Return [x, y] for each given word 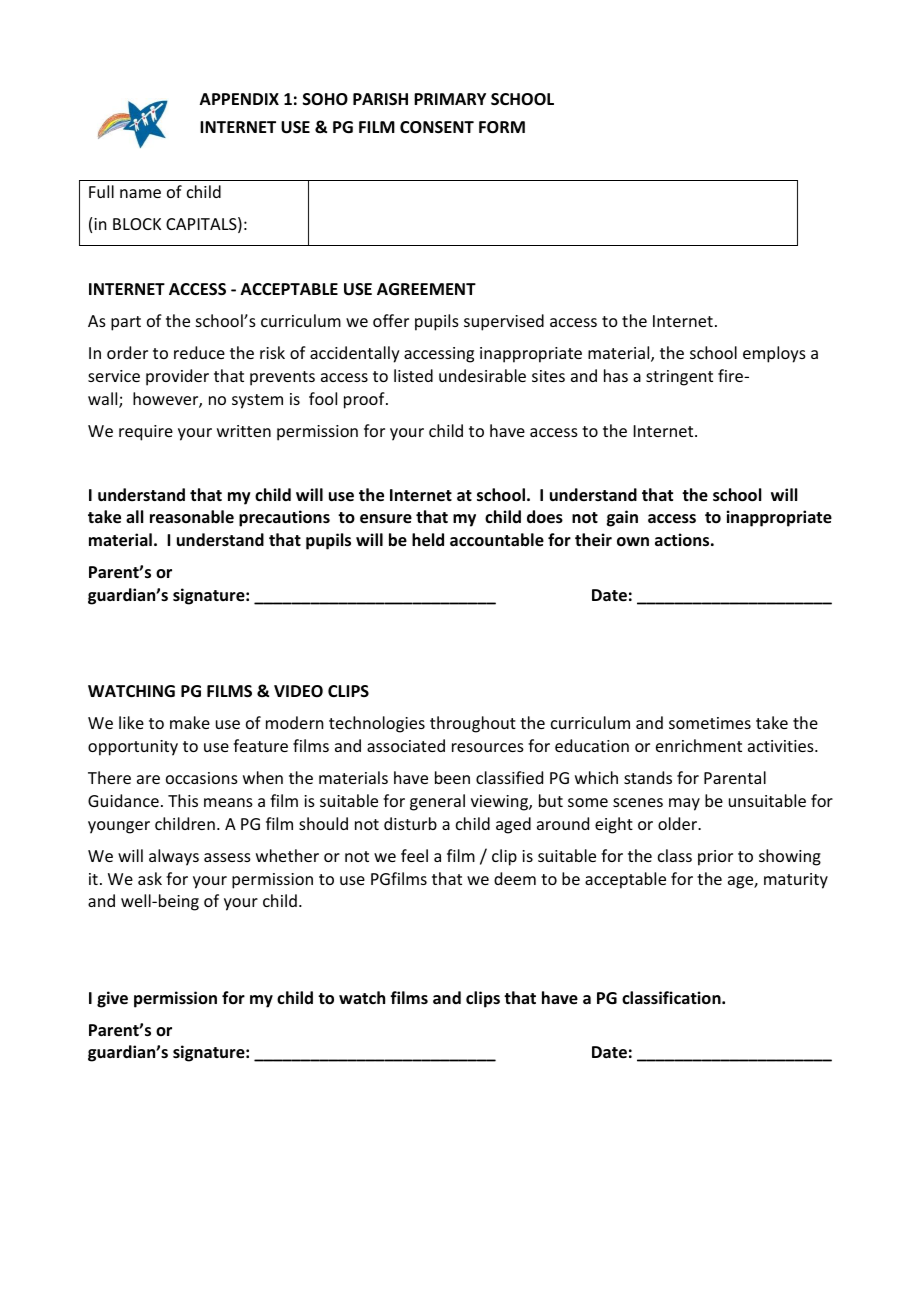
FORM [502, 127]
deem [515, 878]
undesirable [482, 375]
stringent [679, 378]
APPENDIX [239, 99]
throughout [473, 724]
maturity [796, 881]
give [112, 999]
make [190, 722]
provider [177, 377]
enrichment [699, 745]
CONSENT [437, 127]
